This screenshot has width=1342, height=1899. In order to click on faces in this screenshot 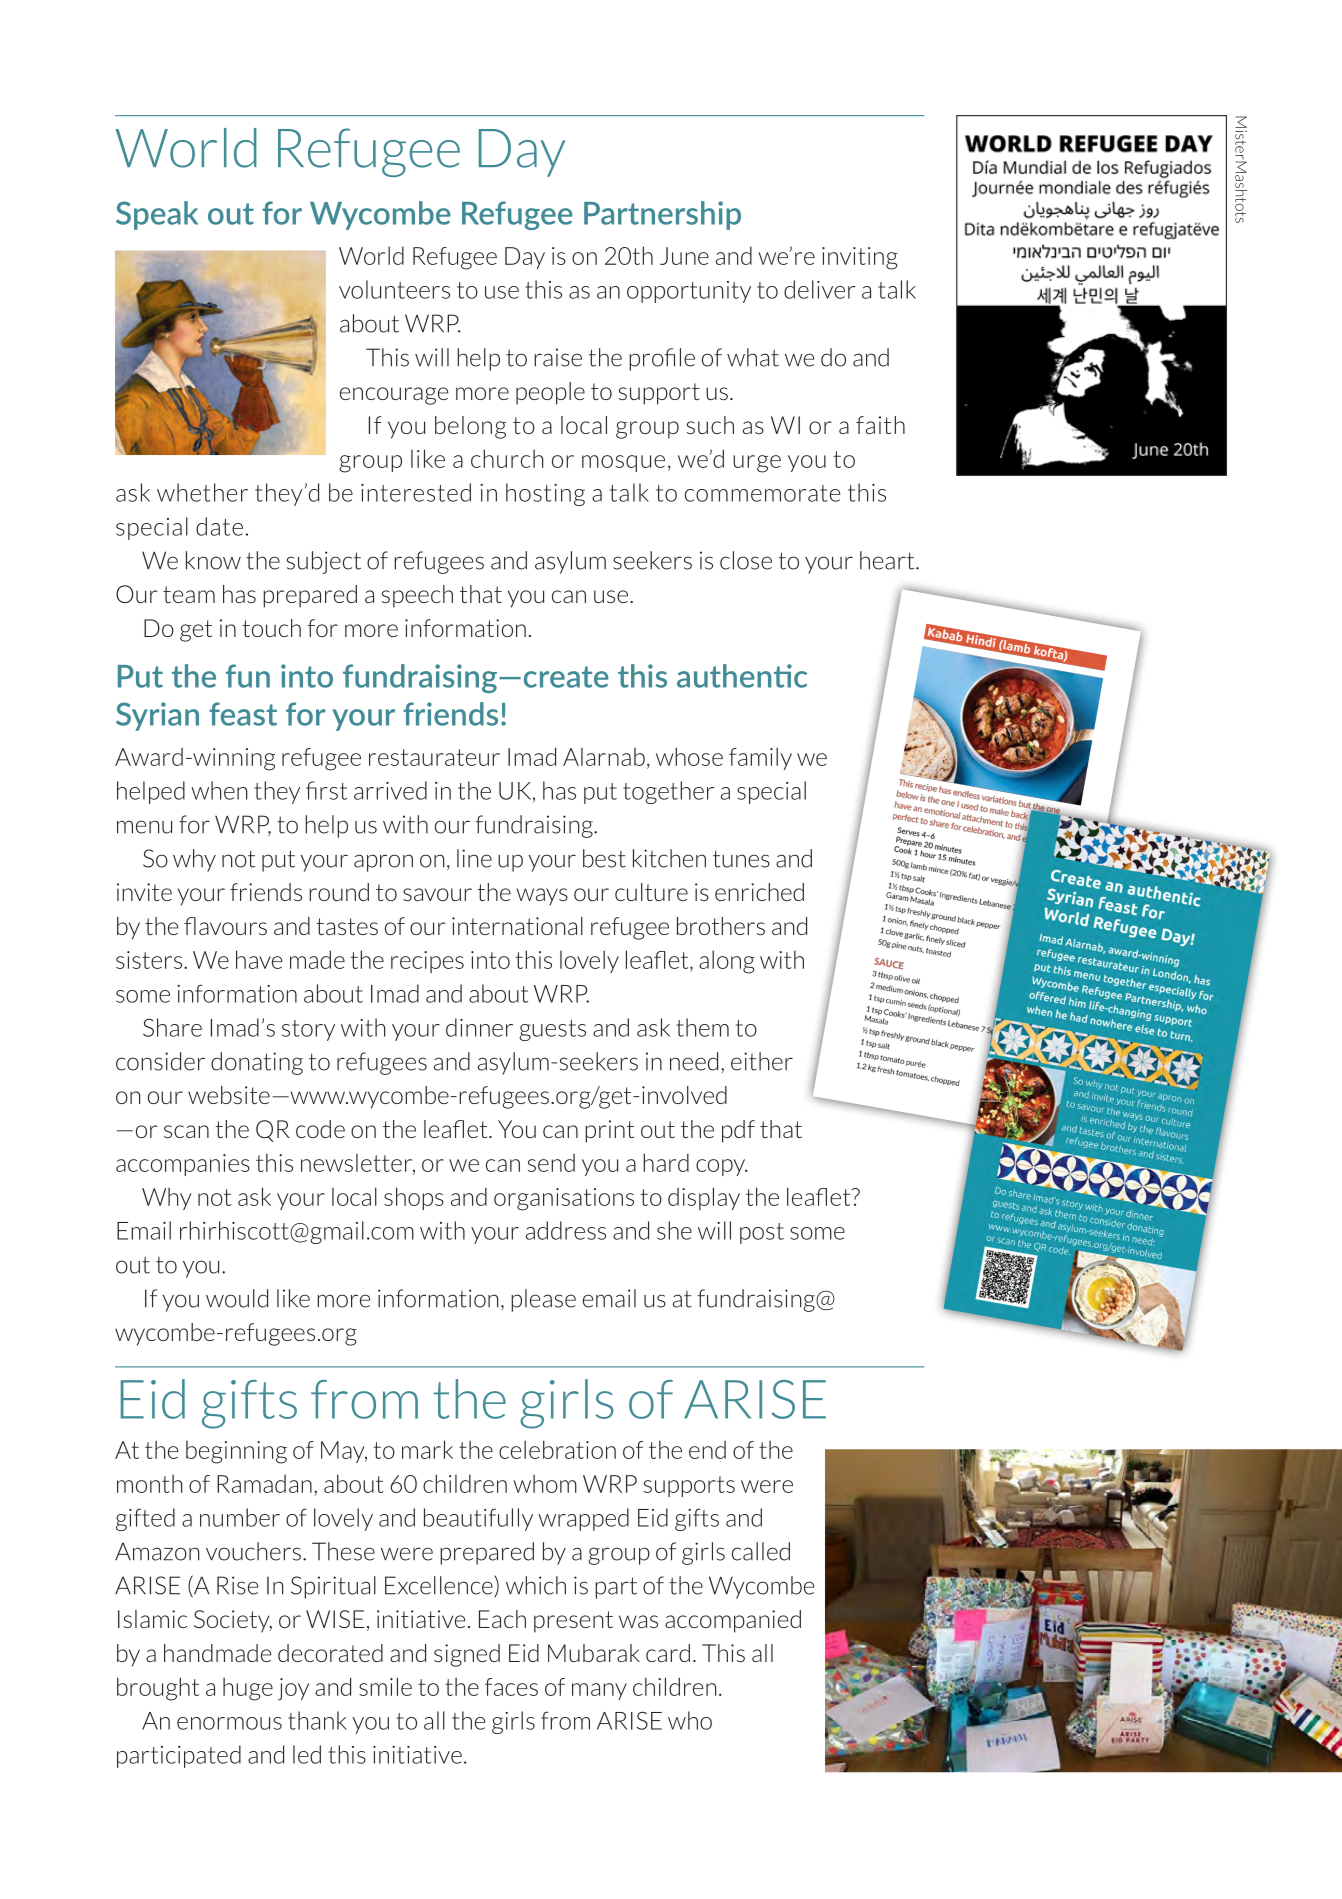, I will do `click(511, 1687)`.
